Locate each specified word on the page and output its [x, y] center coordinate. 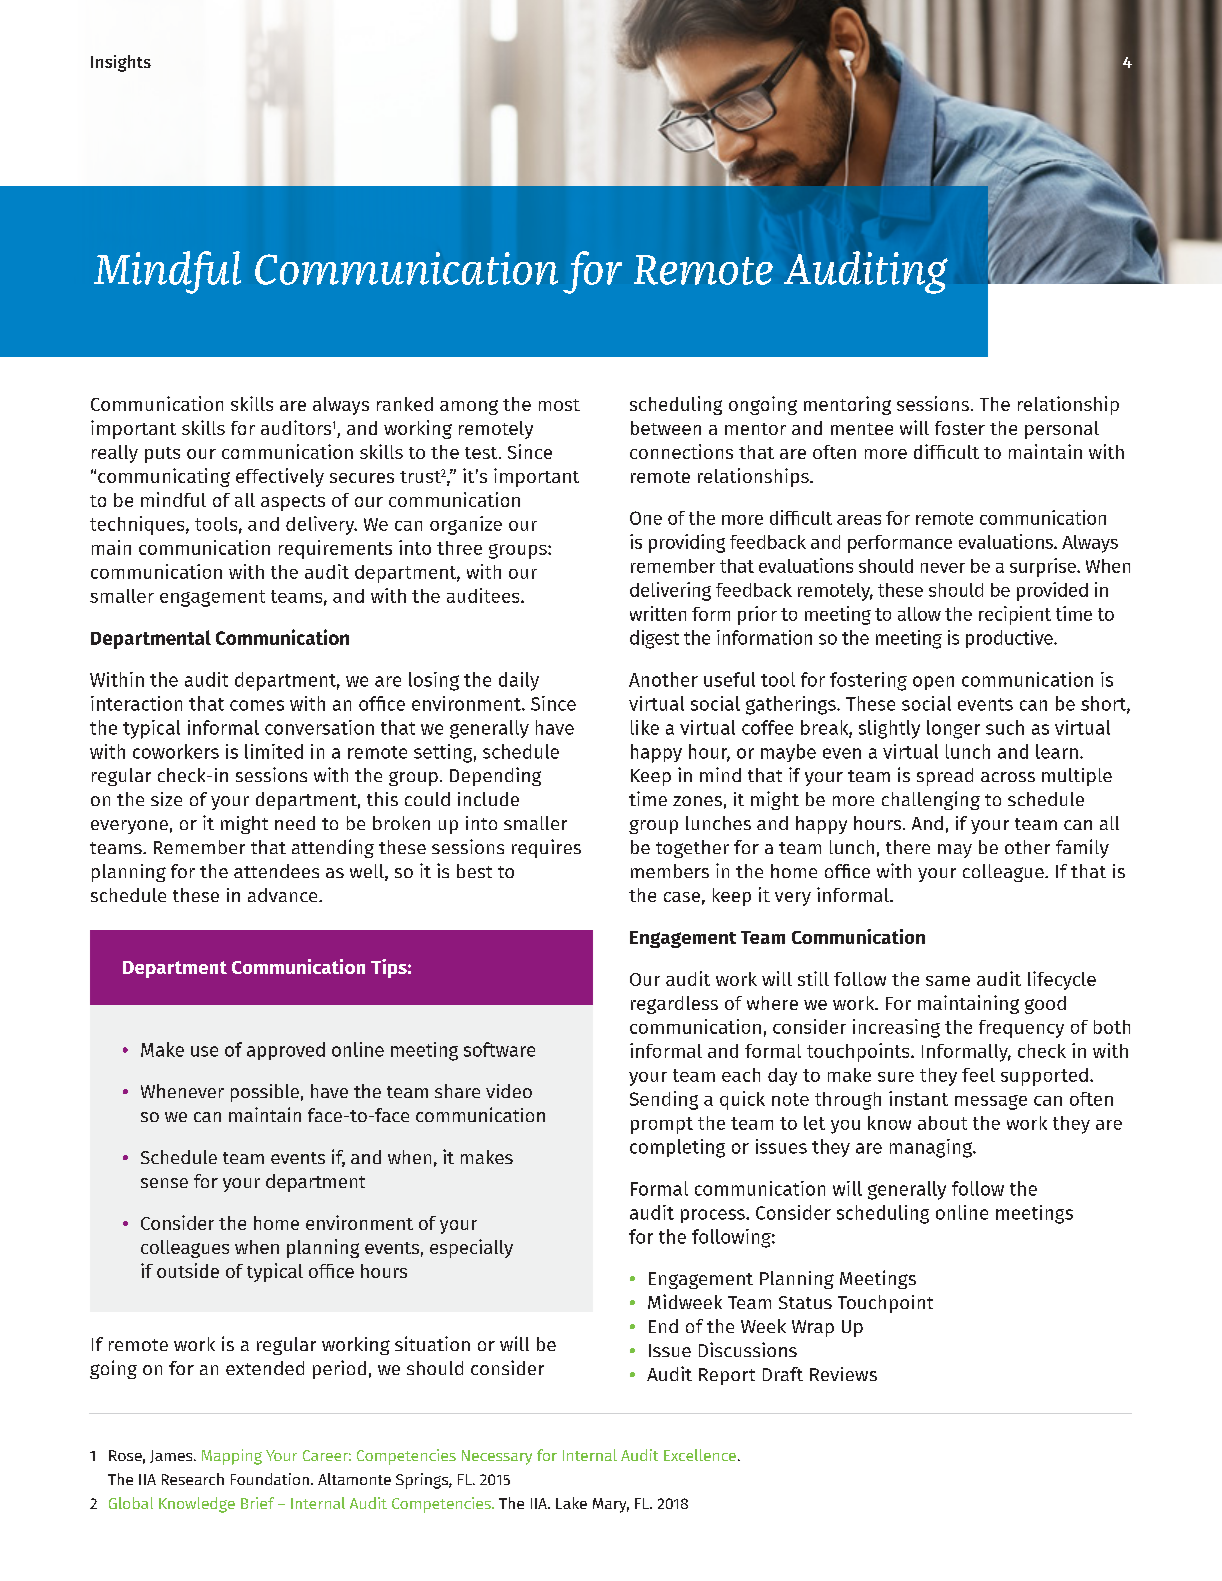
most [559, 405]
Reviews [843, 1374]
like [645, 727]
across [1008, 777]
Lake [571, 1503]
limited [274, 751]
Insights [121, 63]
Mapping [232, 1457]
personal [1062, 430]
